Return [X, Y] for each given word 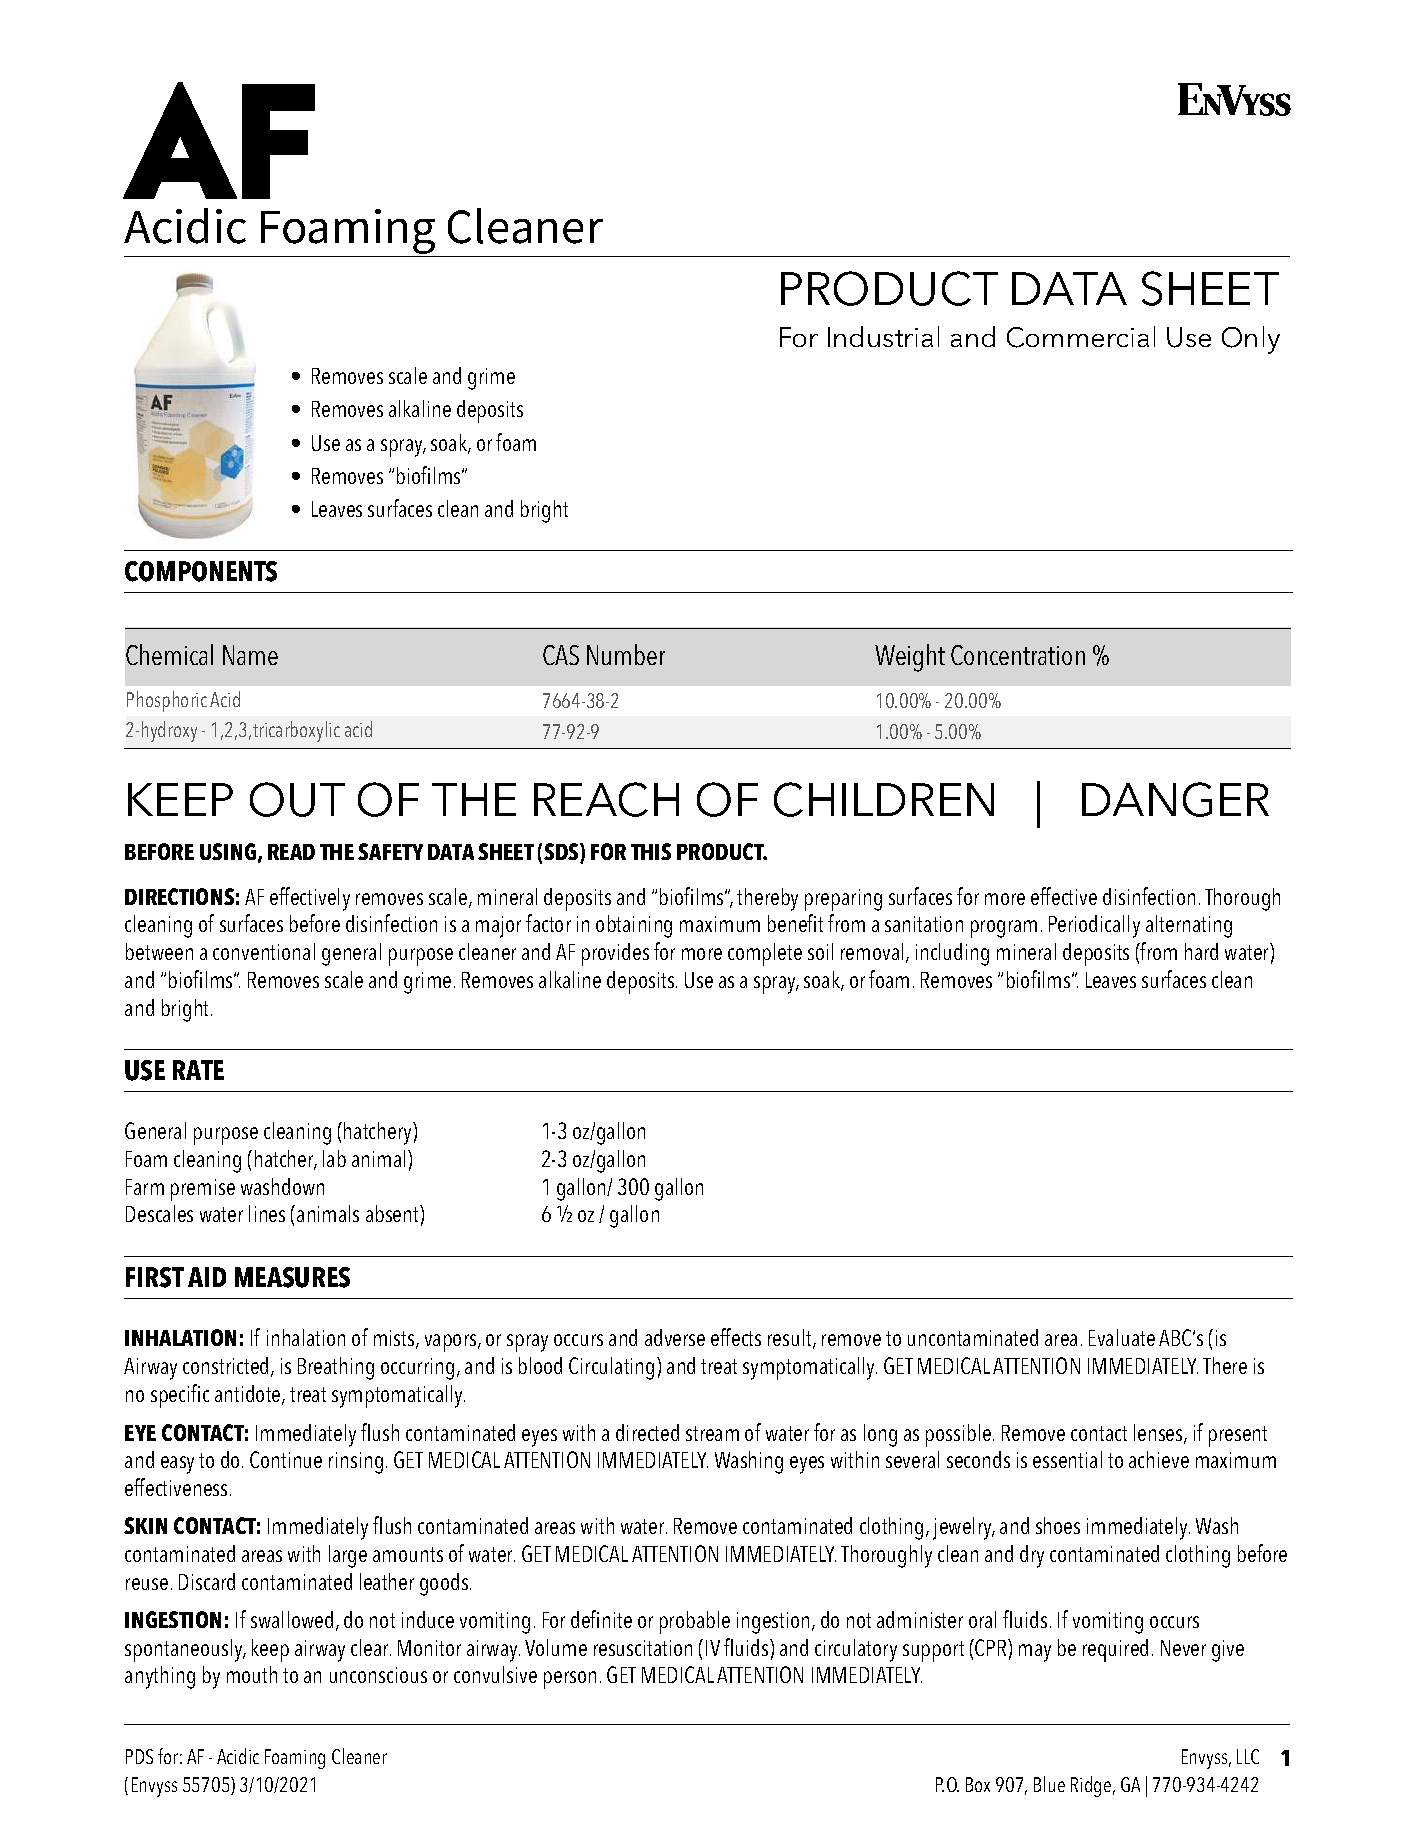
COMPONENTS [201, 571]
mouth [252, 1674]
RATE [198, 1070]
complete [765, 954]
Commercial [1081, 337]
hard [1201, 951]
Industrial [883, 336]
